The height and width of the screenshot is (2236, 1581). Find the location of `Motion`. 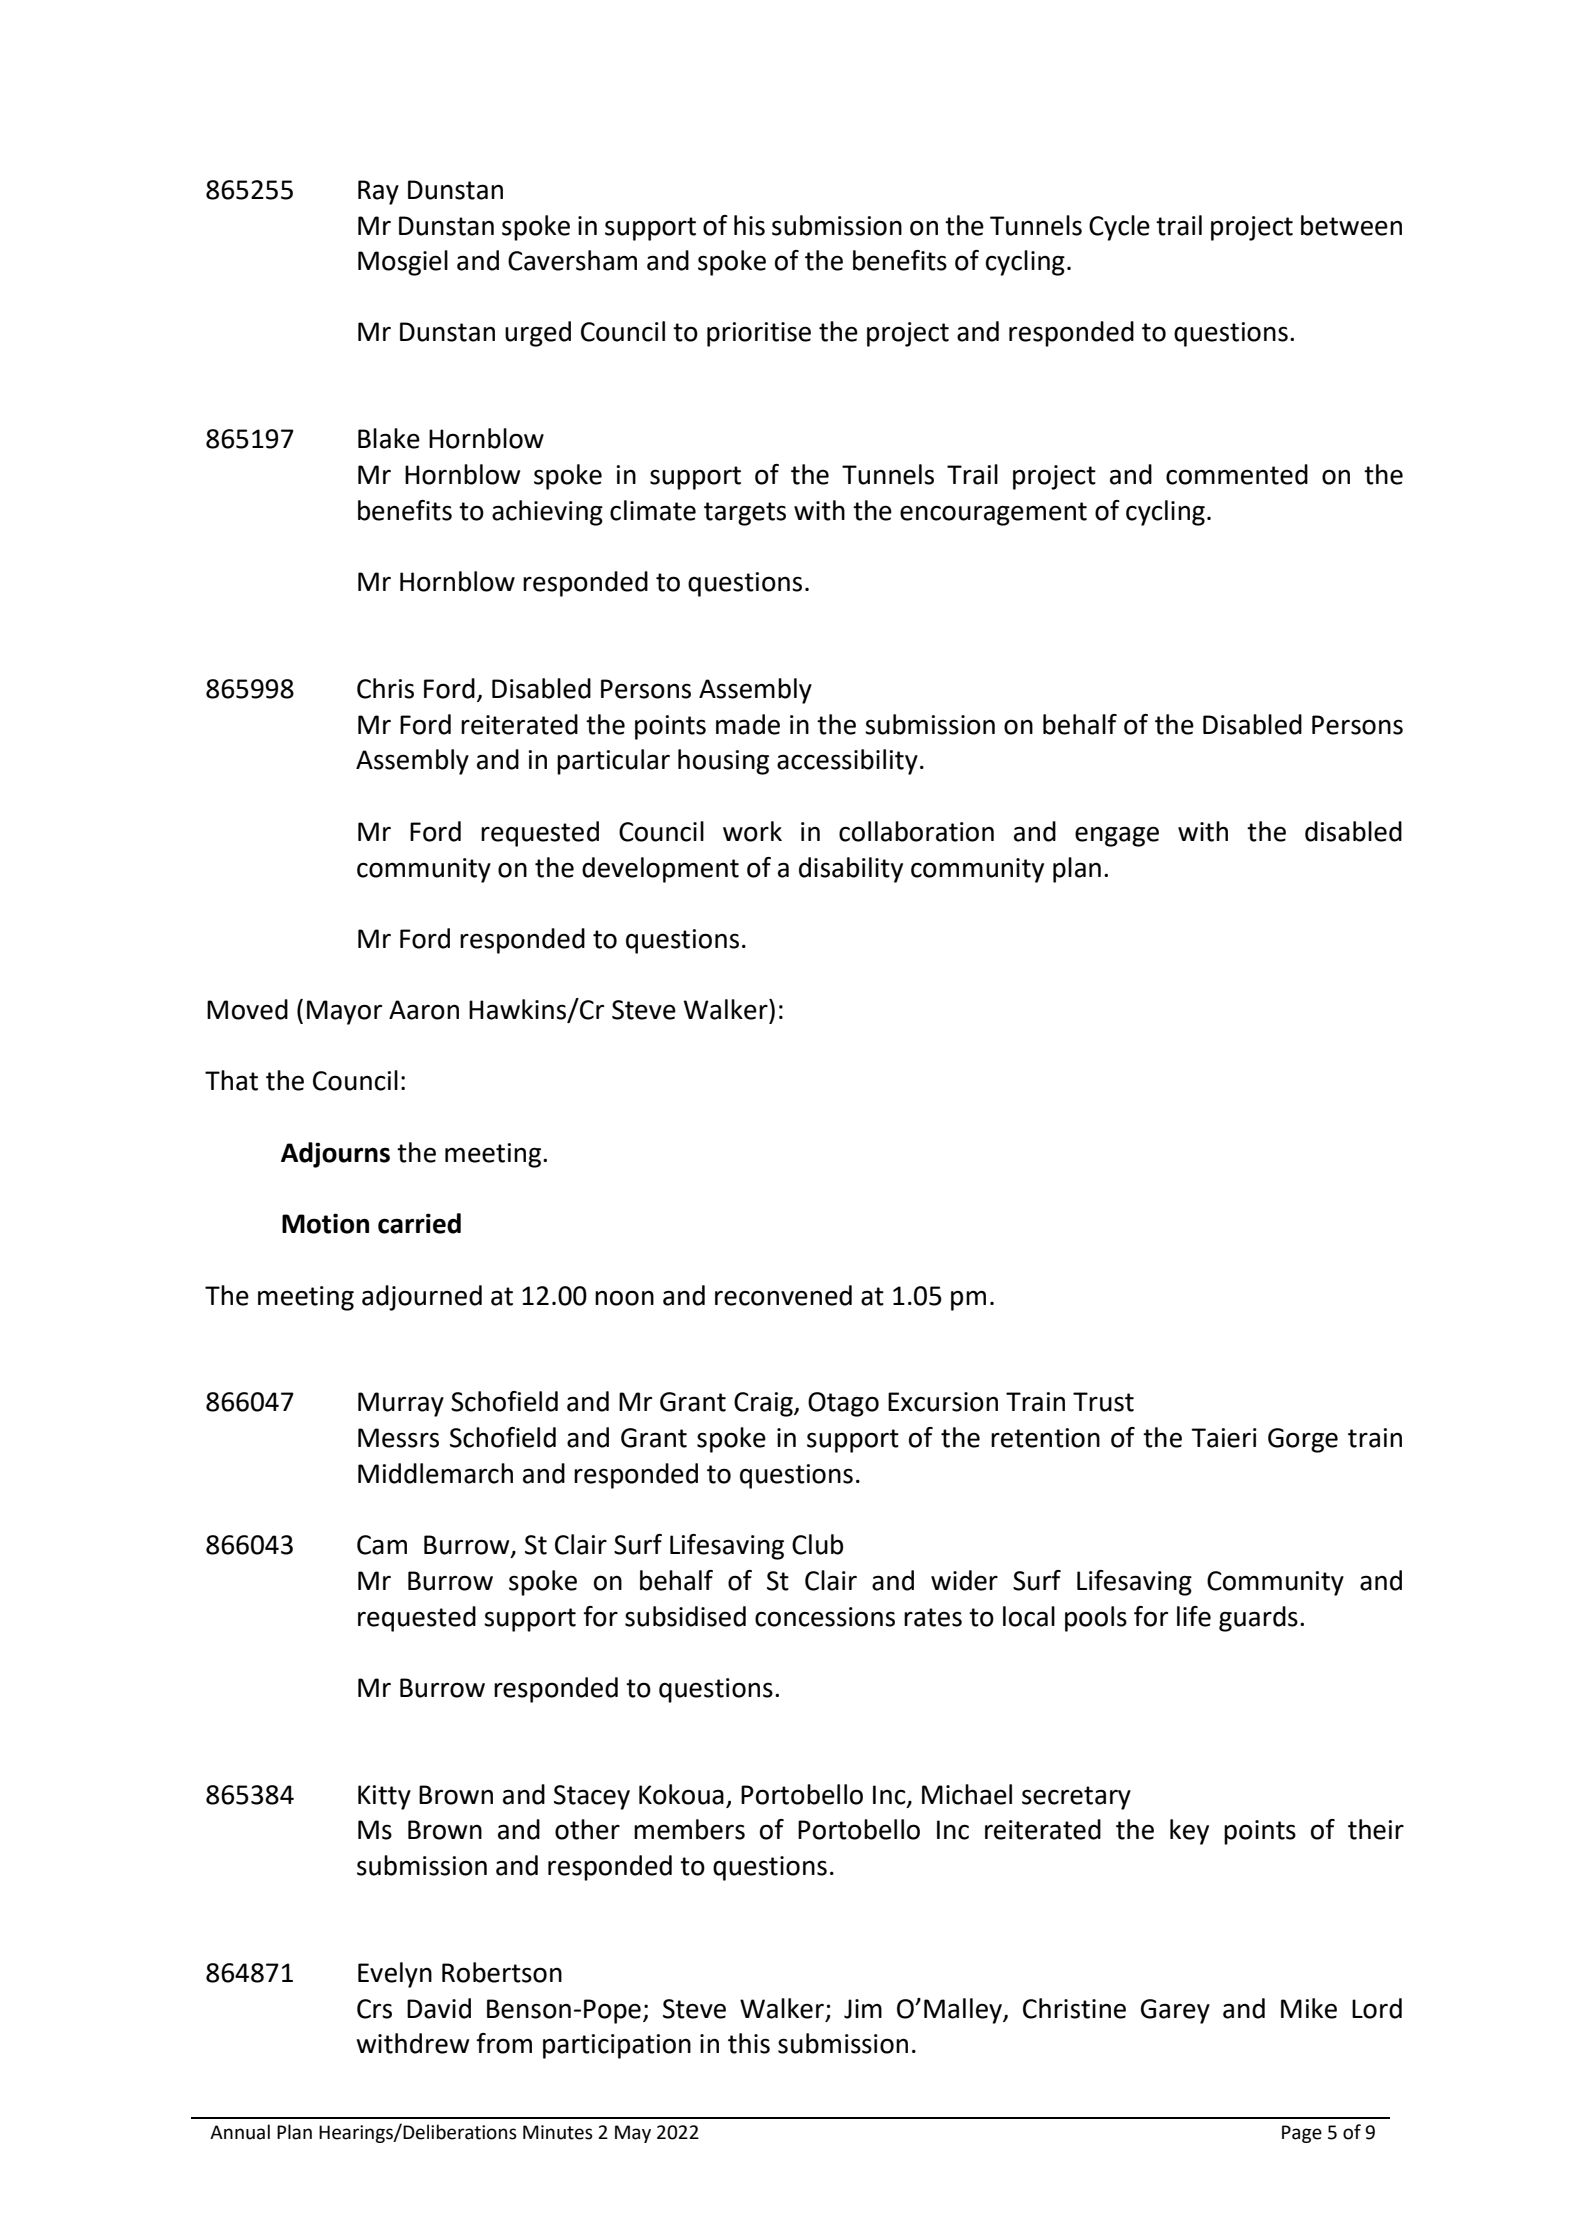

Motion is located at coordinates (325, 1223).
